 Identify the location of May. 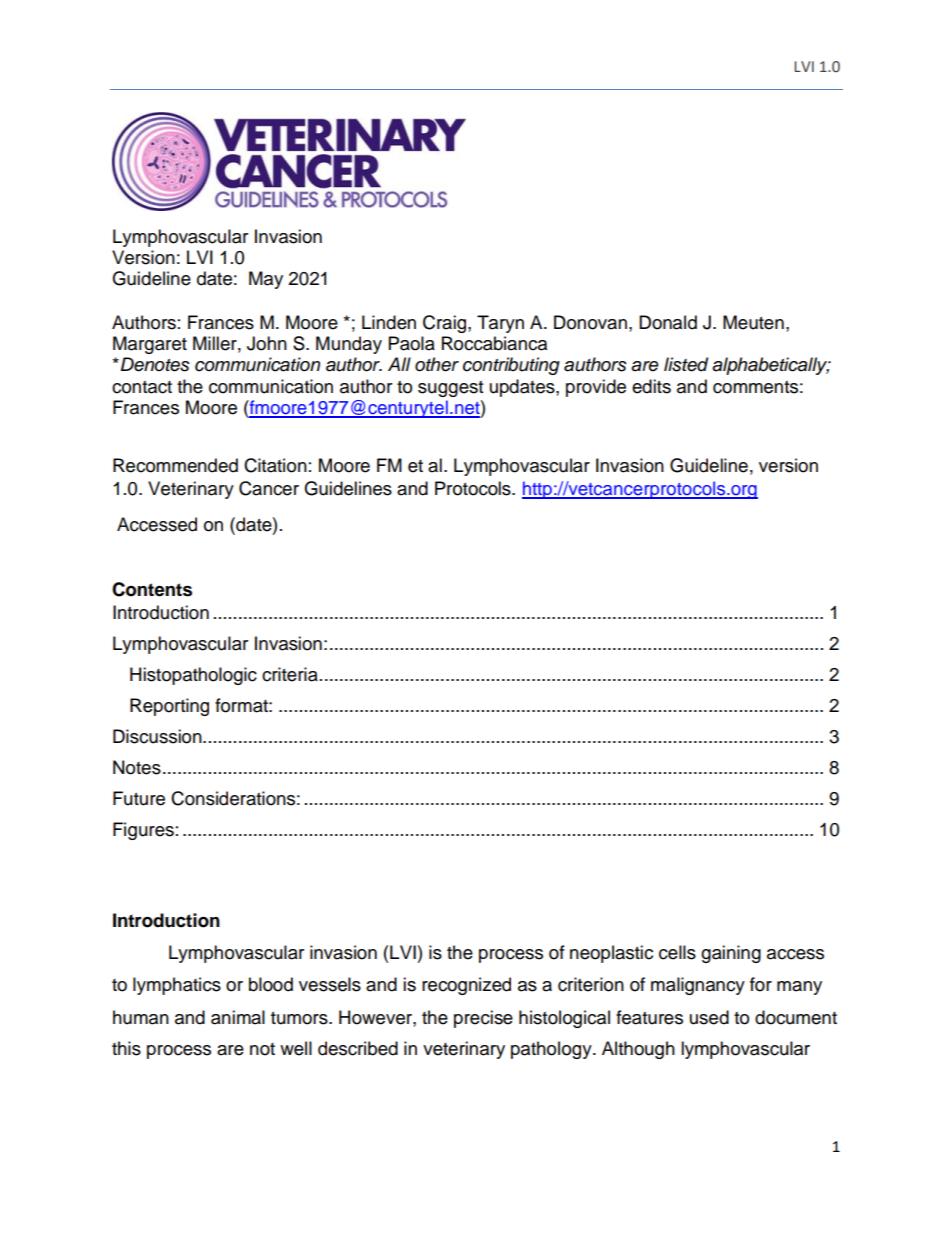
(266, 280).
